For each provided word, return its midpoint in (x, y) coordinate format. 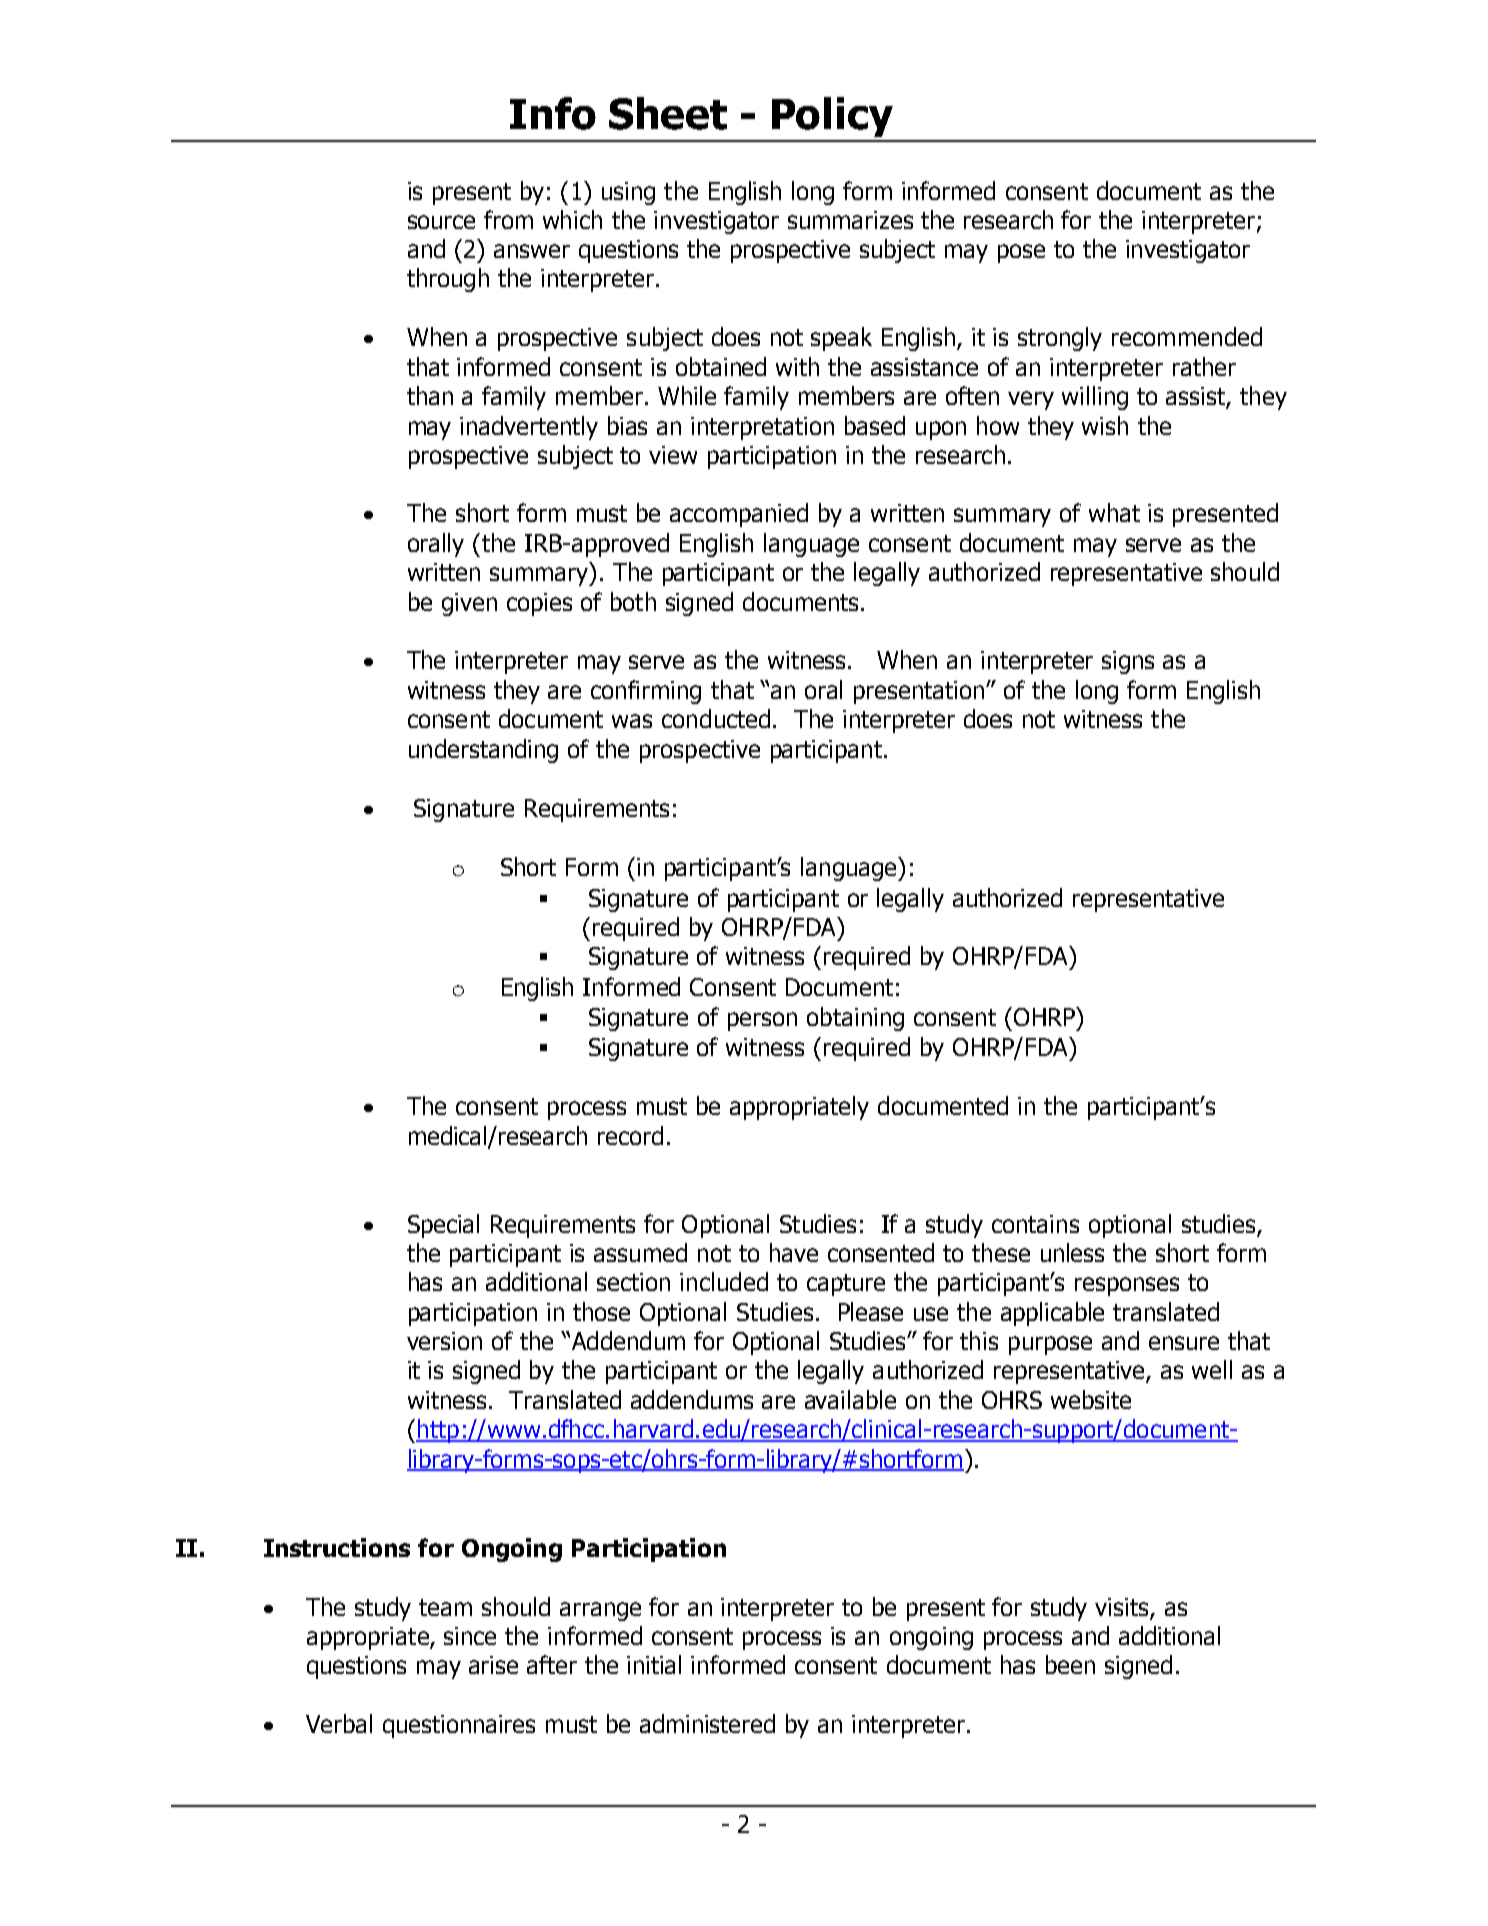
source (441, 222)
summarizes (850, 220)
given (469, 604)
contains (1035, 1224)
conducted (716, 718)
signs (1128, 662)
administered (707, 1723)
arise (493, 1665)
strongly (1060, 339)
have (794, 1252)
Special (443, 1226)
